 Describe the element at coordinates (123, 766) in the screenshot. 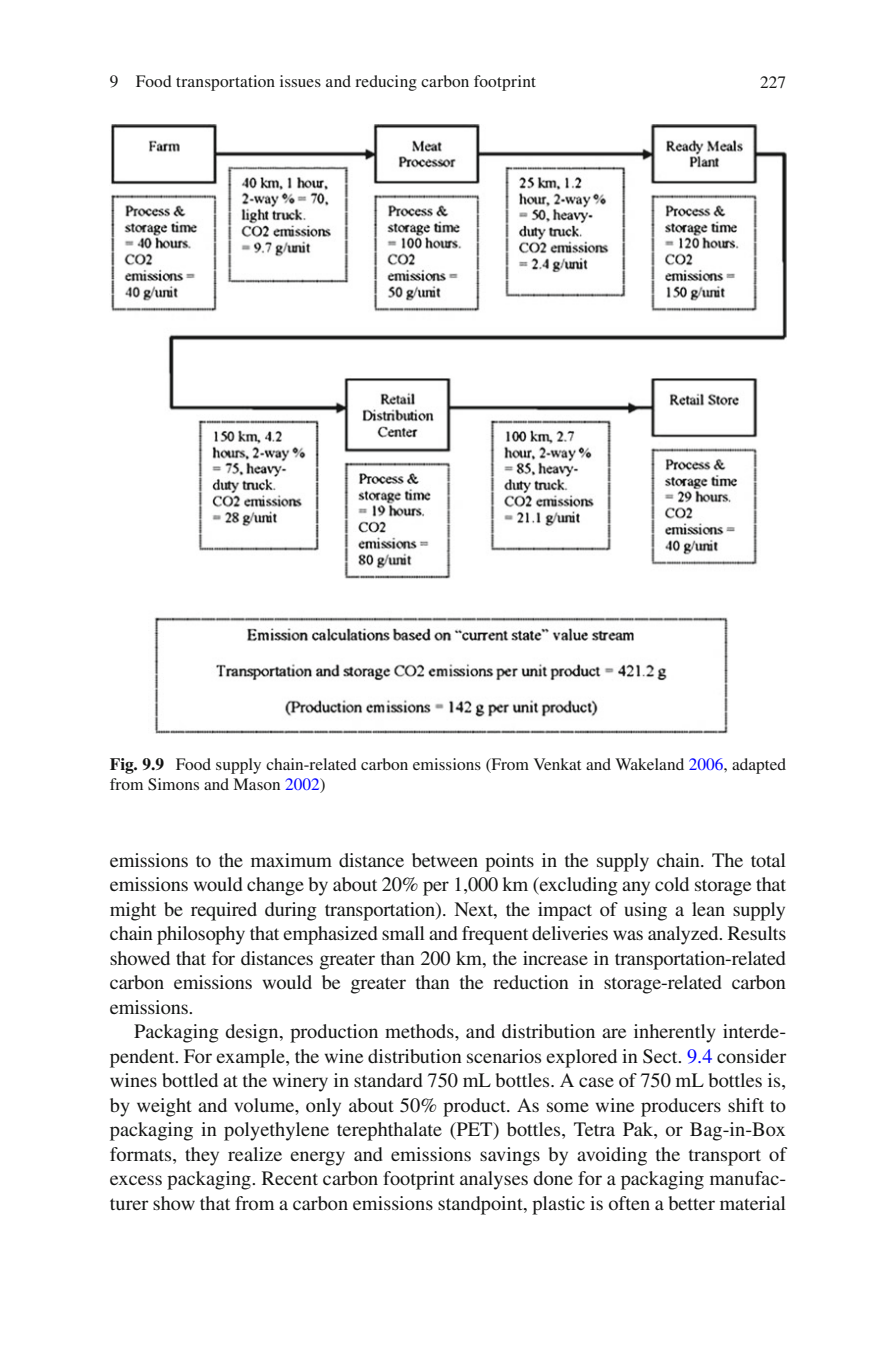

I see `Fig` at that location.
